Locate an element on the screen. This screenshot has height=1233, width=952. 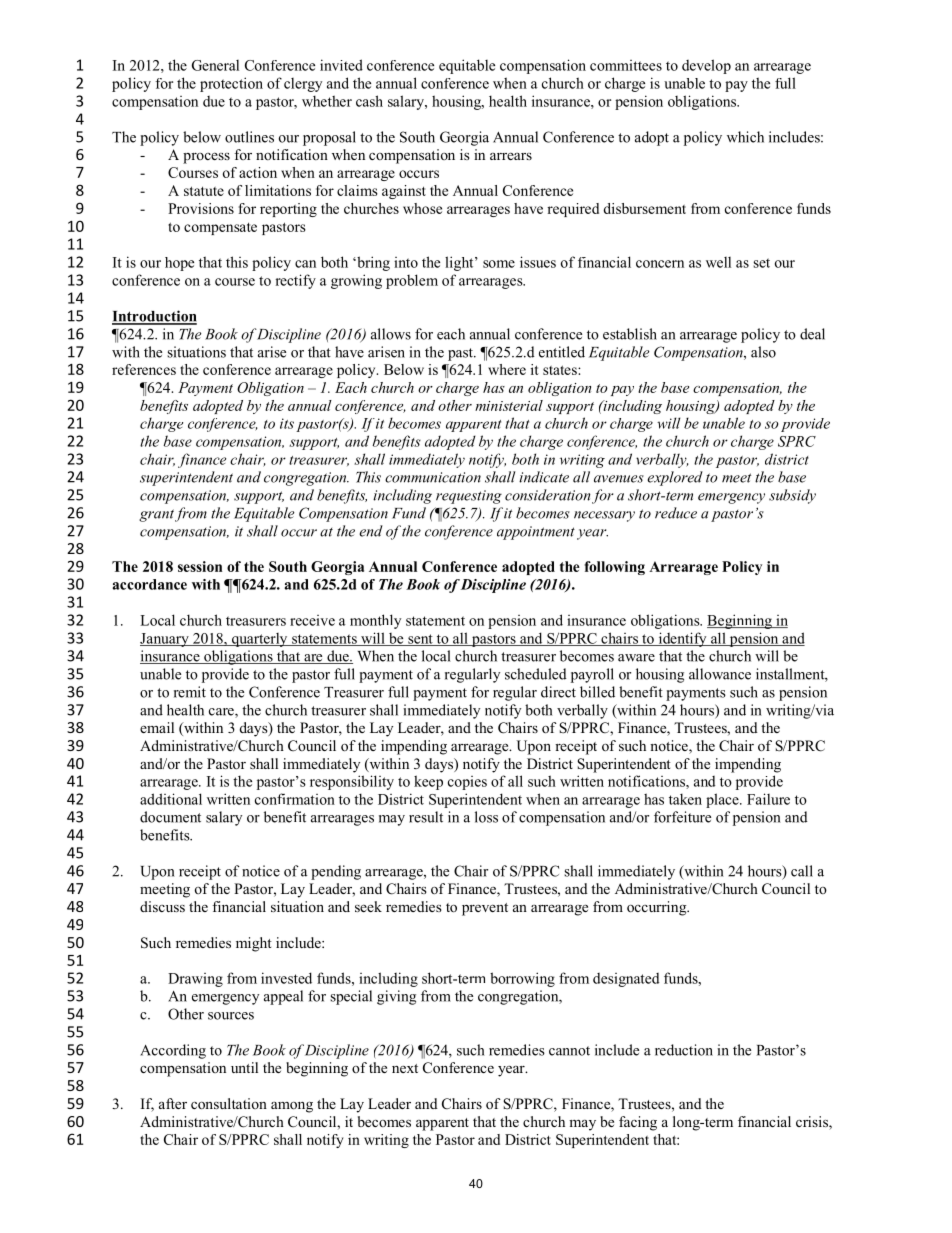
next is located at coordinates (405, 1068).
